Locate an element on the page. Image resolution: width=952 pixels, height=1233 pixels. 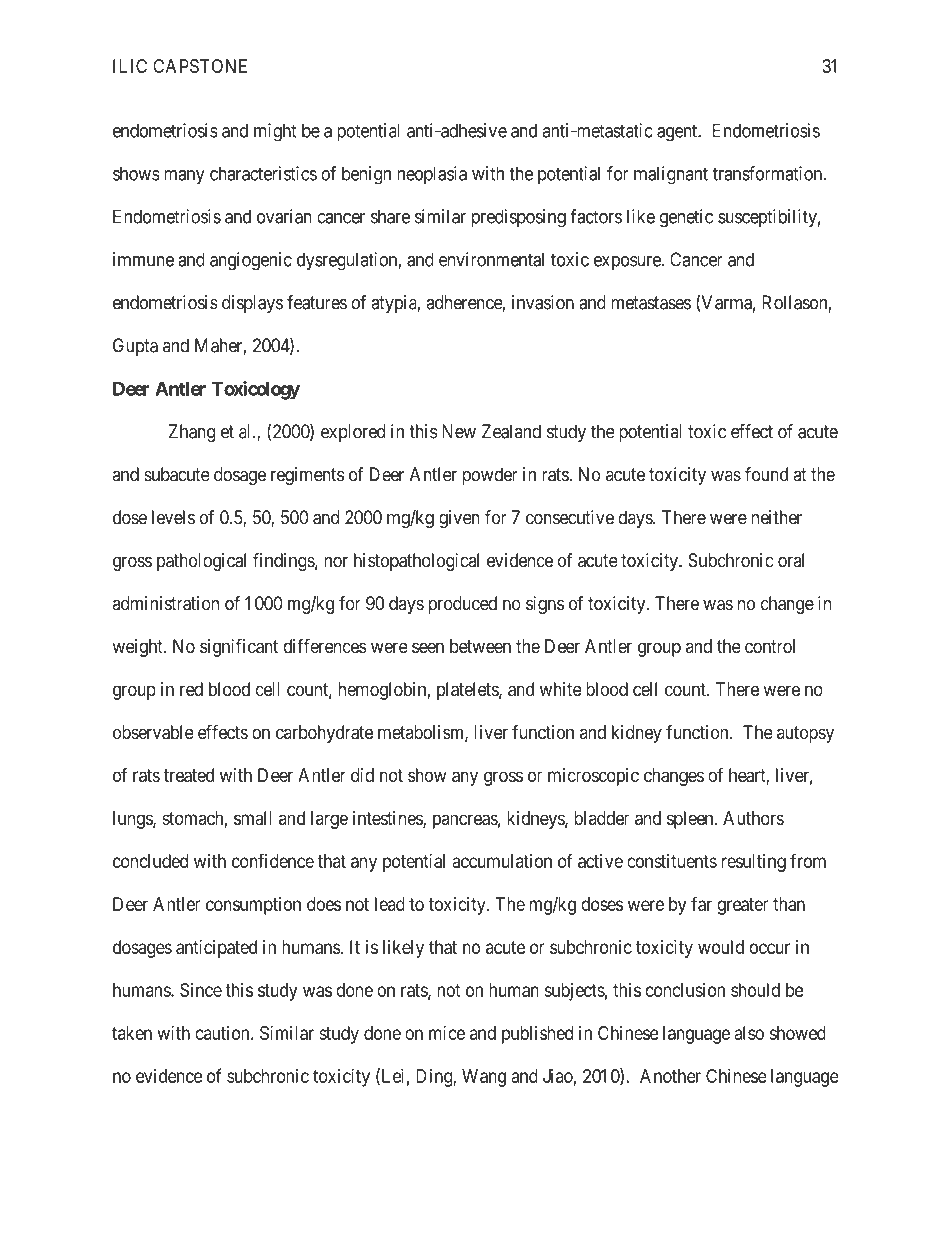
control is located at coordinates (770, 646).
